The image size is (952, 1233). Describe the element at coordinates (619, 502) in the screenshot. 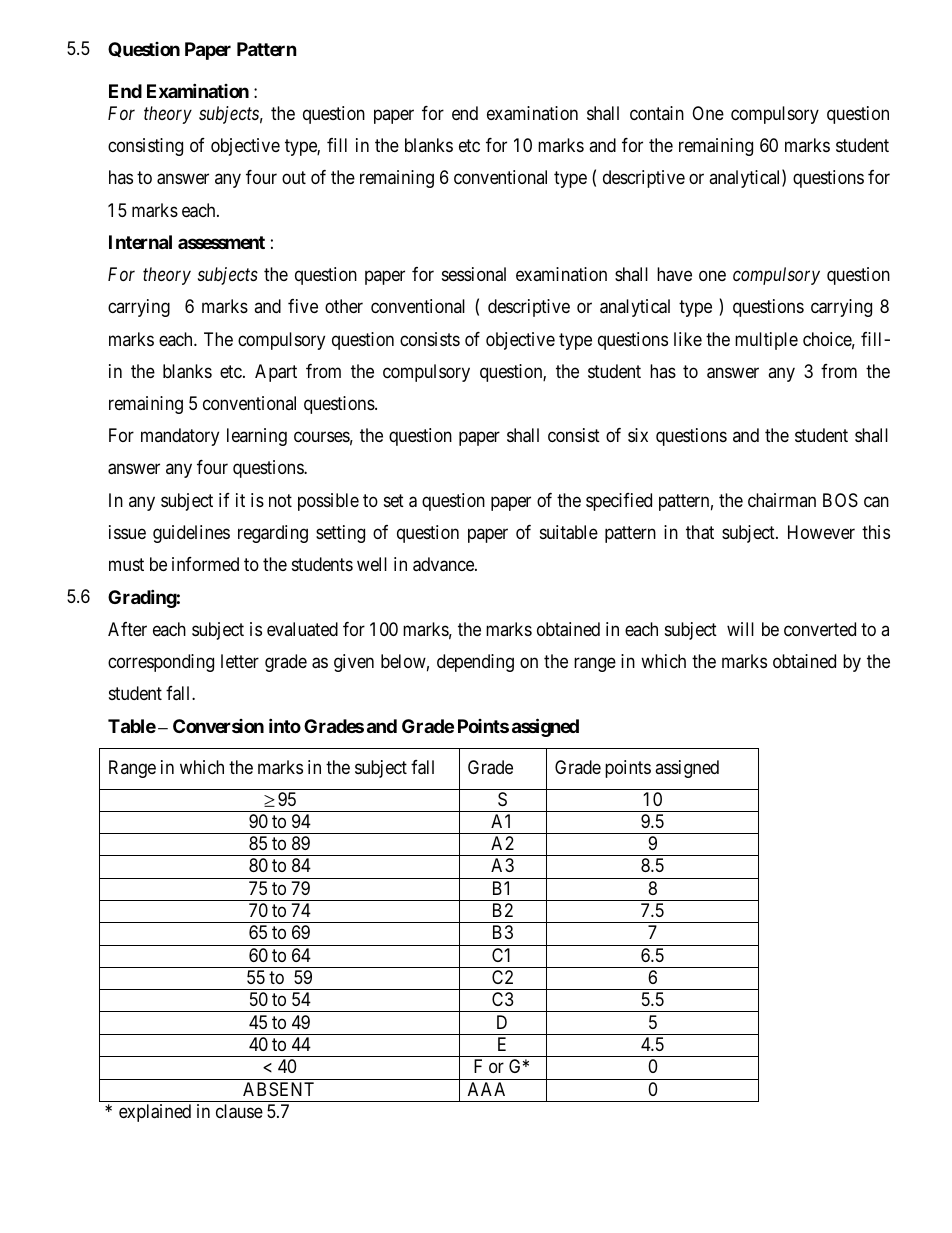

I see `specified` at that location.
